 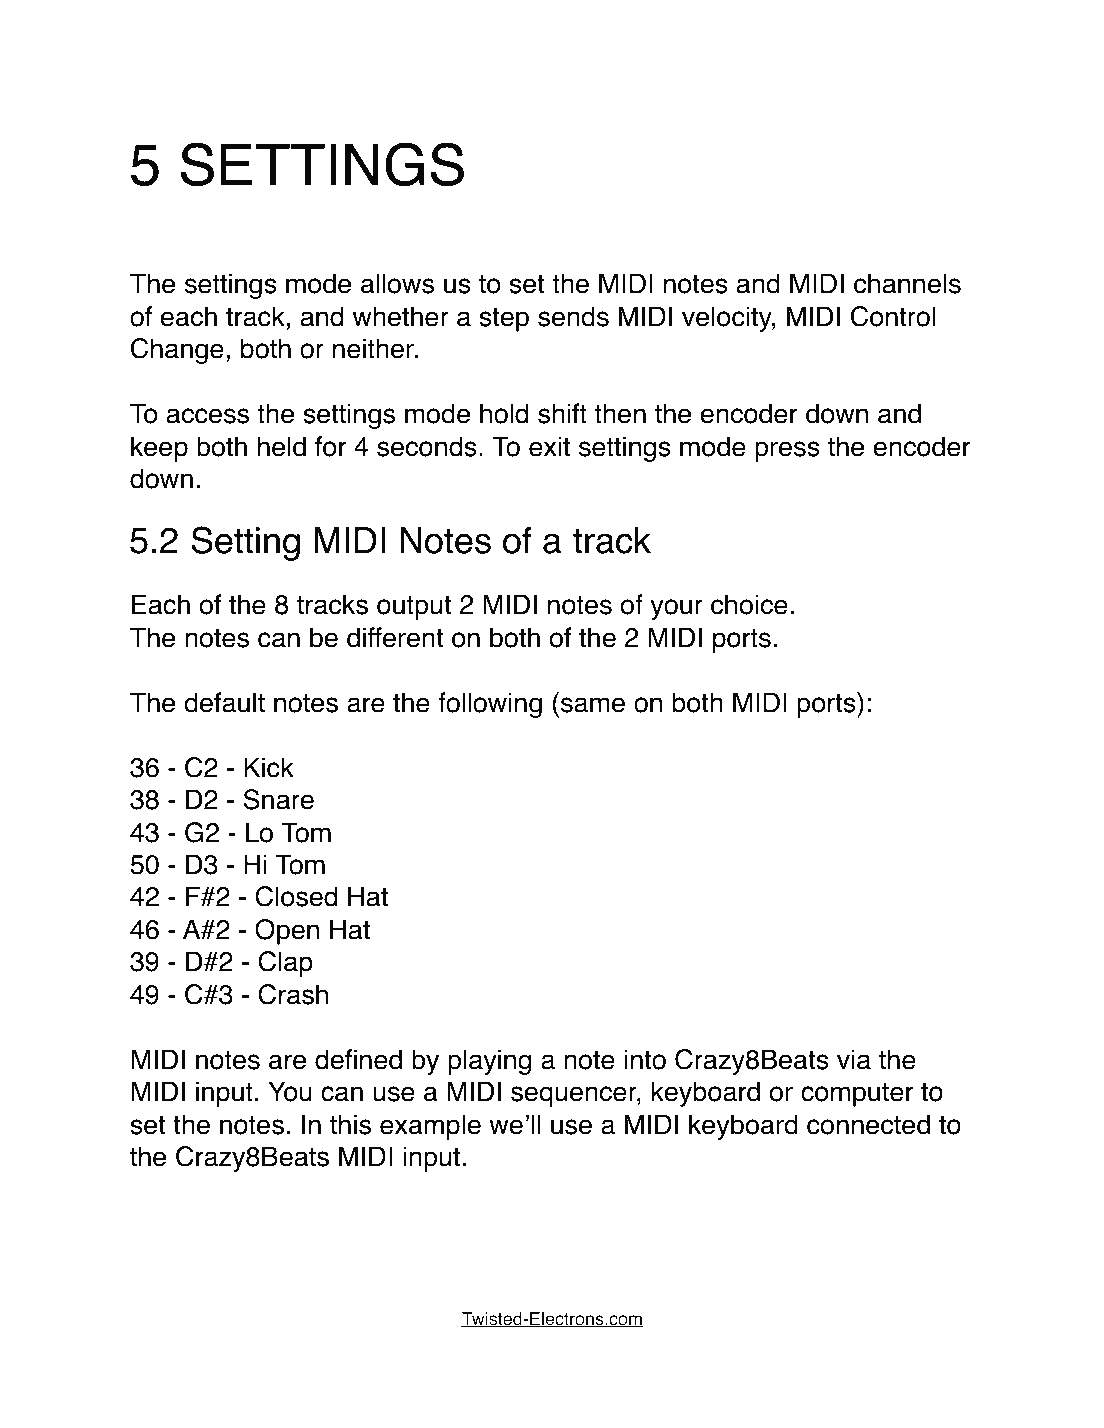 What do you see at coordinates (854, 1059) in the image?
I see `via` at bounding box center [854, 1059].
